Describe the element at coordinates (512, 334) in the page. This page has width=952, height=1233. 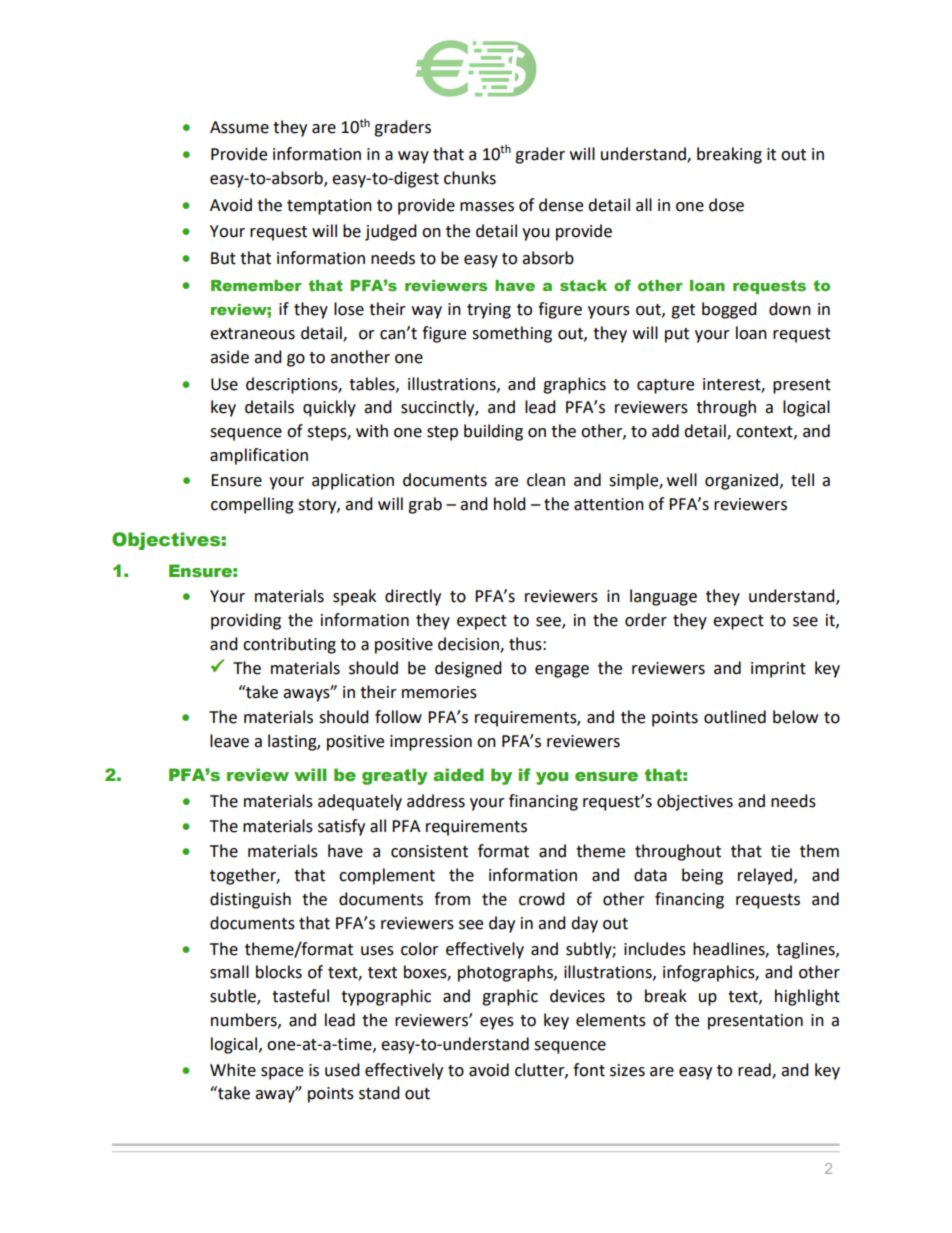
I see `something` at that location.
